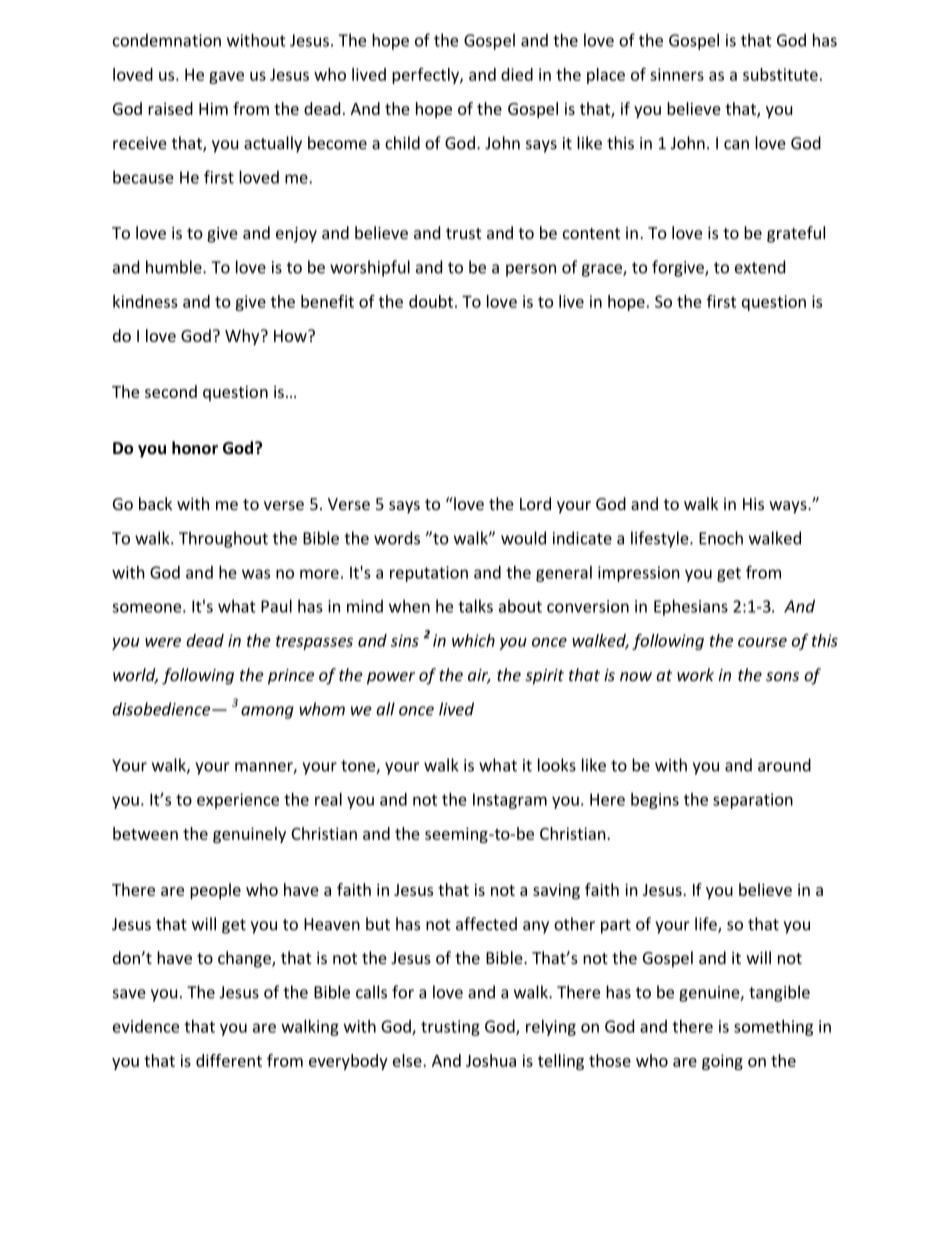  What do you see at coordinates (429, 574) in the screenshot?
I see `reputation` at bounding box center [429, 574].
